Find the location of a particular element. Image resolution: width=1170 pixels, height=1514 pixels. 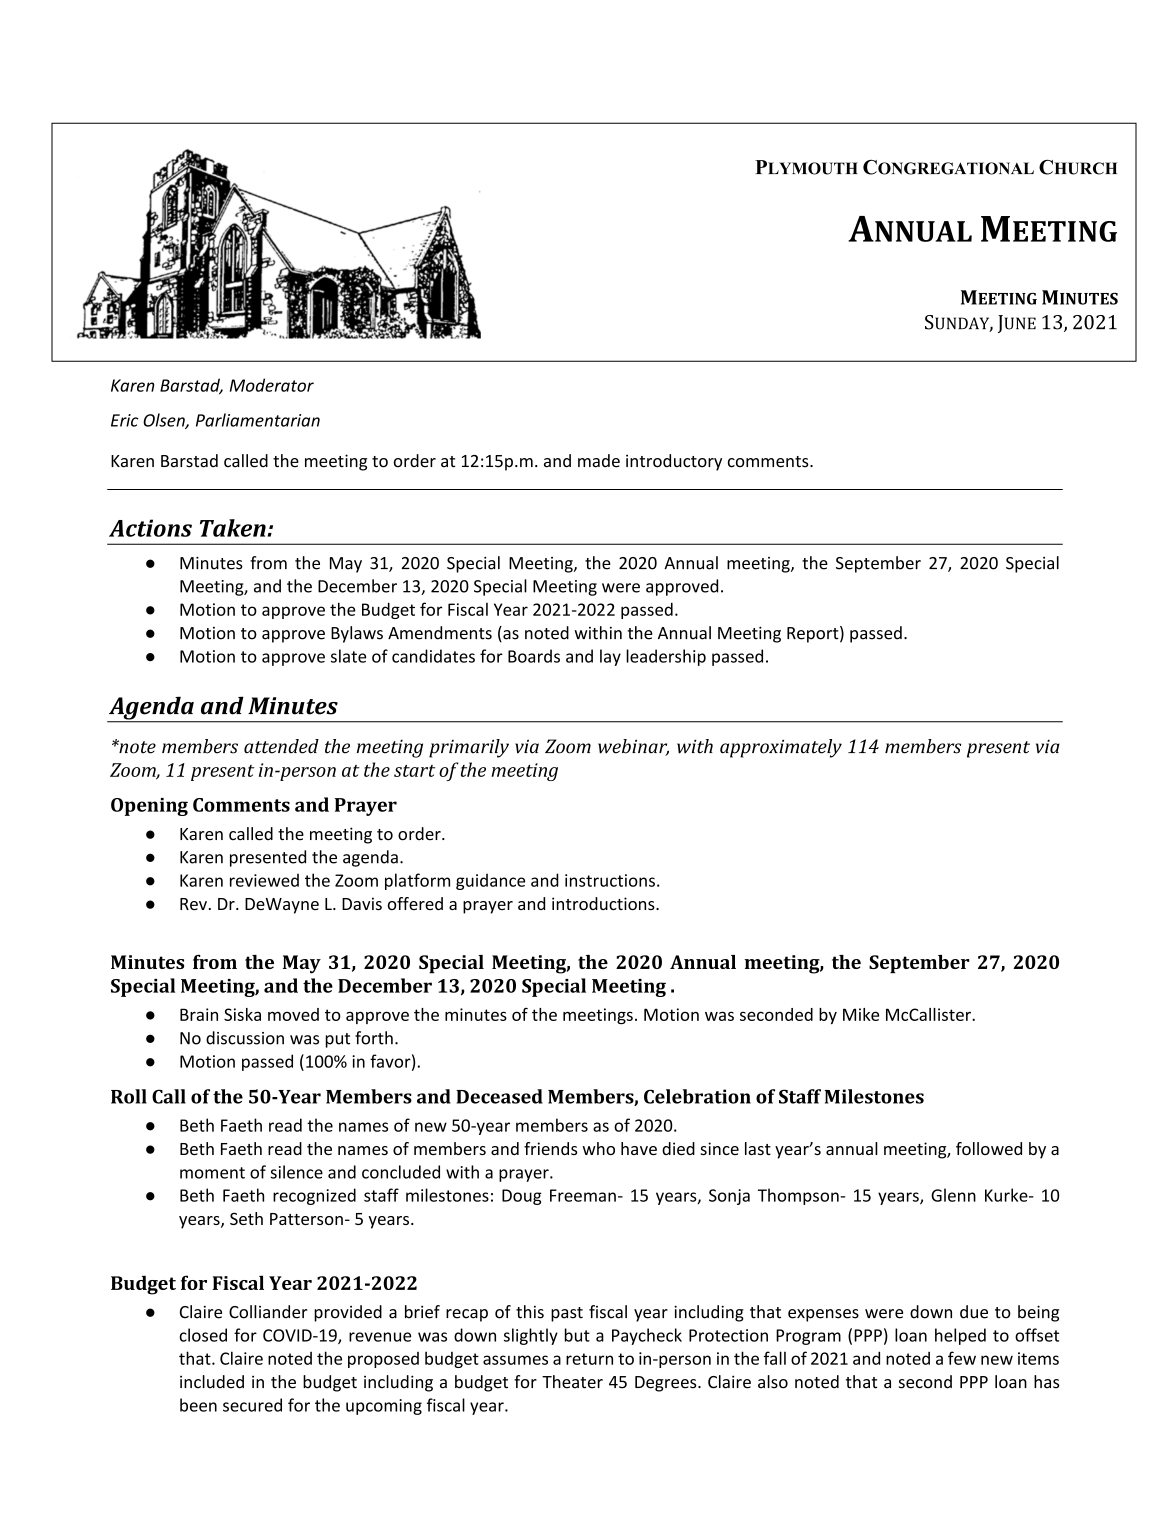

included is located at coordinates (212, 1382).
